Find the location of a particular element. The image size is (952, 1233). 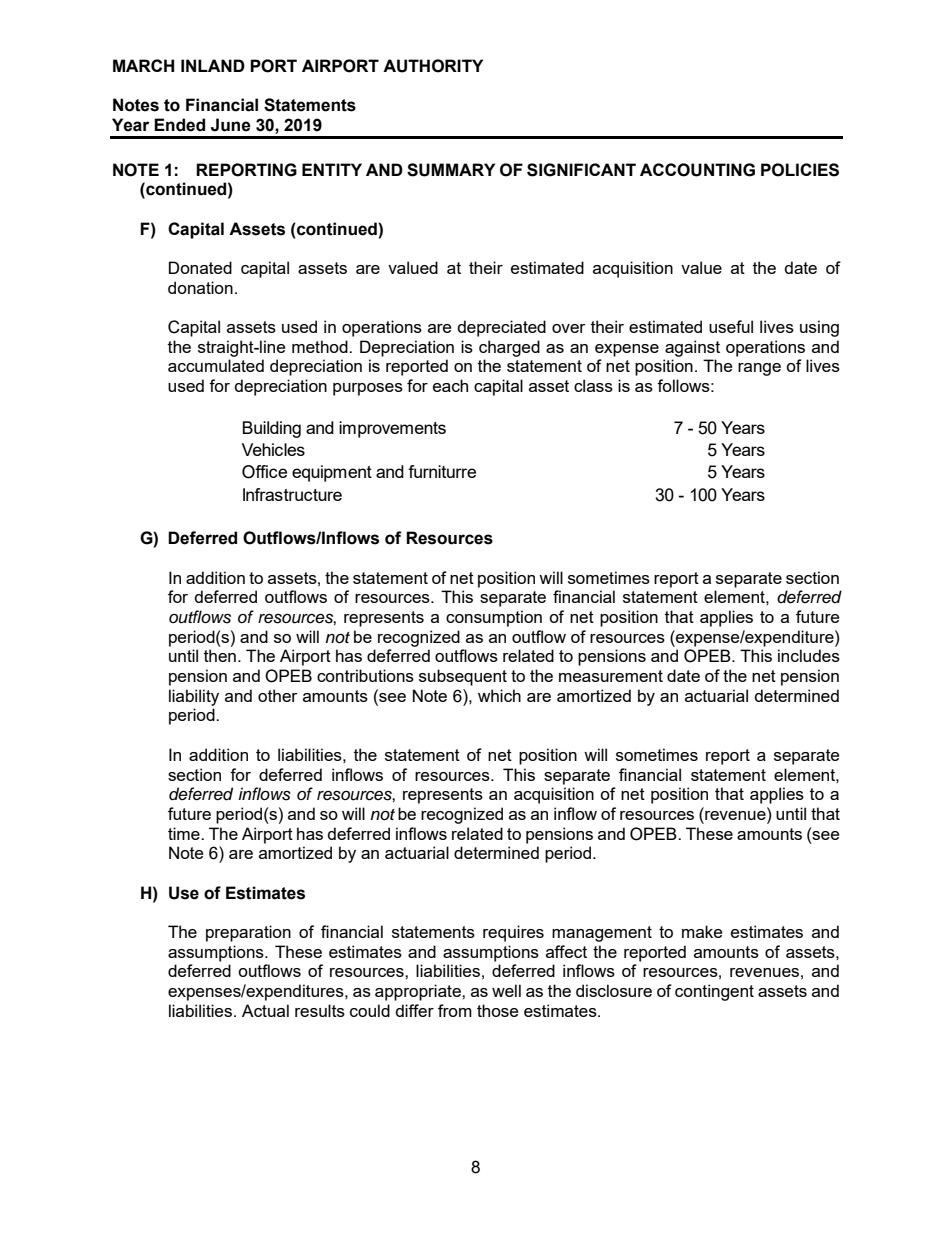

well is located at coordinates (506, 990).
